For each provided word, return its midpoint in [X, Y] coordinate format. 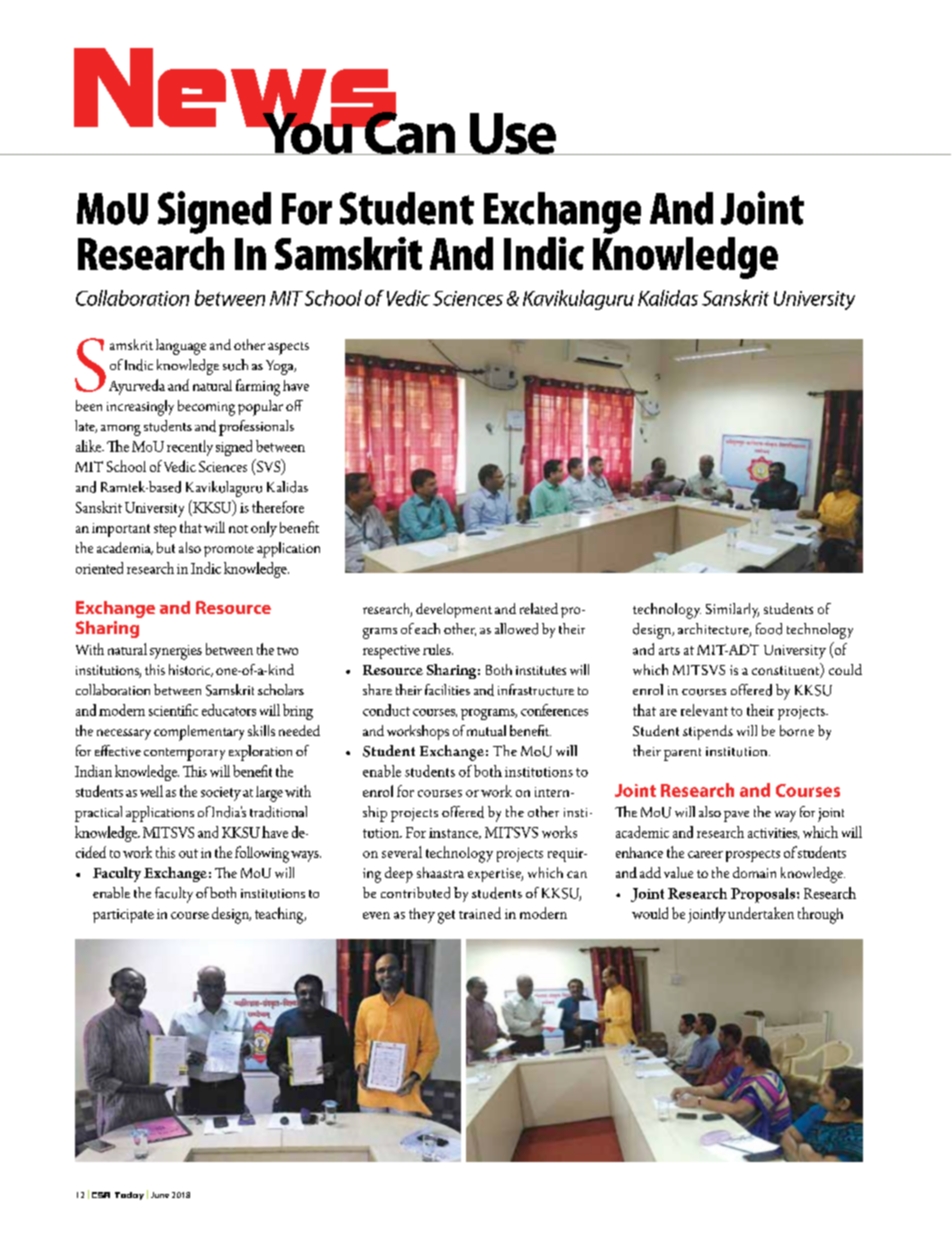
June [160, 1195]
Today [129, 1196]
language [181, 347]
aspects [288, 348]
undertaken [761, 913]
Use [512, 134]
